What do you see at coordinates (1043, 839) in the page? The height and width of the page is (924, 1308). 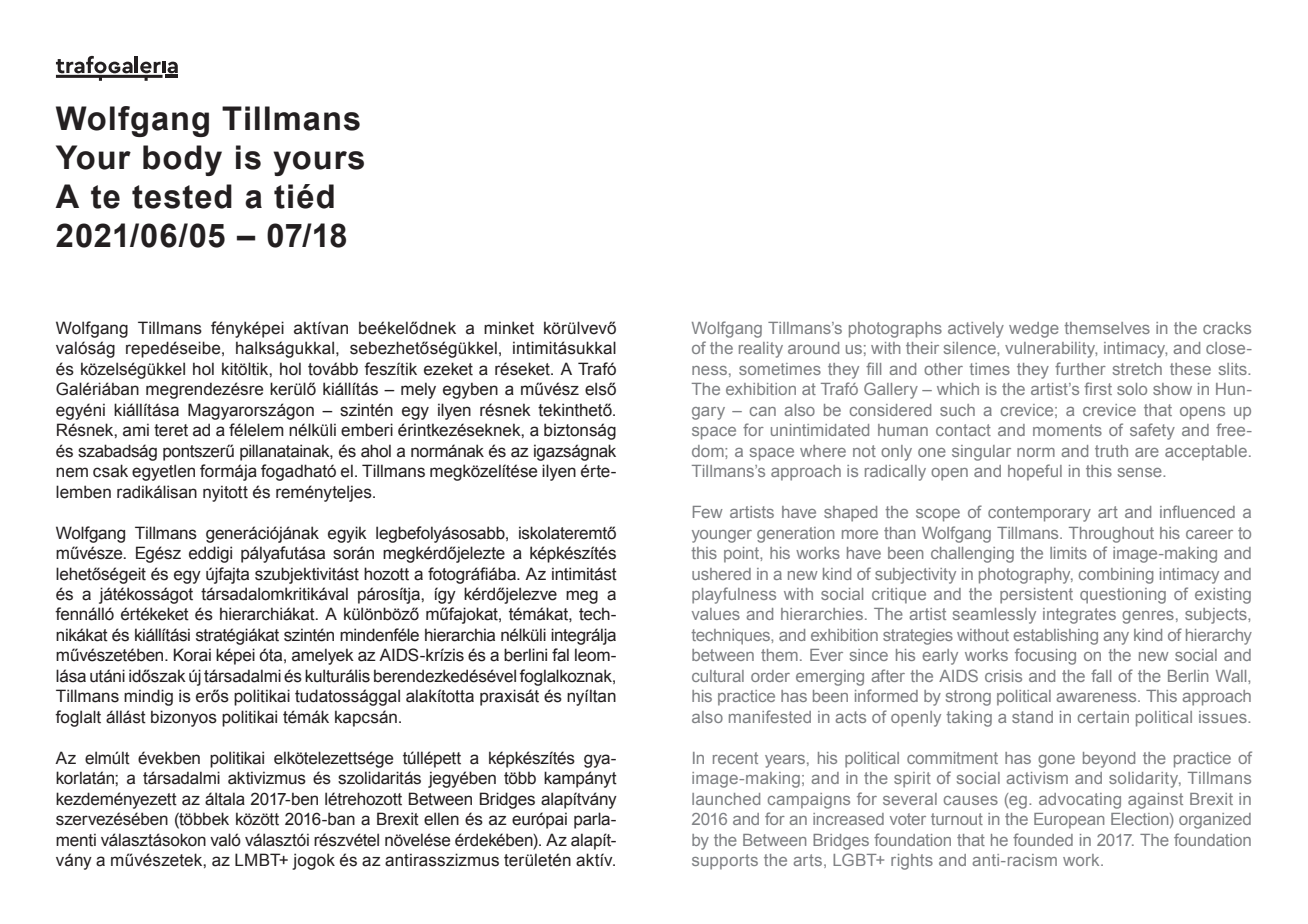 I see `founded` at bounding box center [1043, 839].
